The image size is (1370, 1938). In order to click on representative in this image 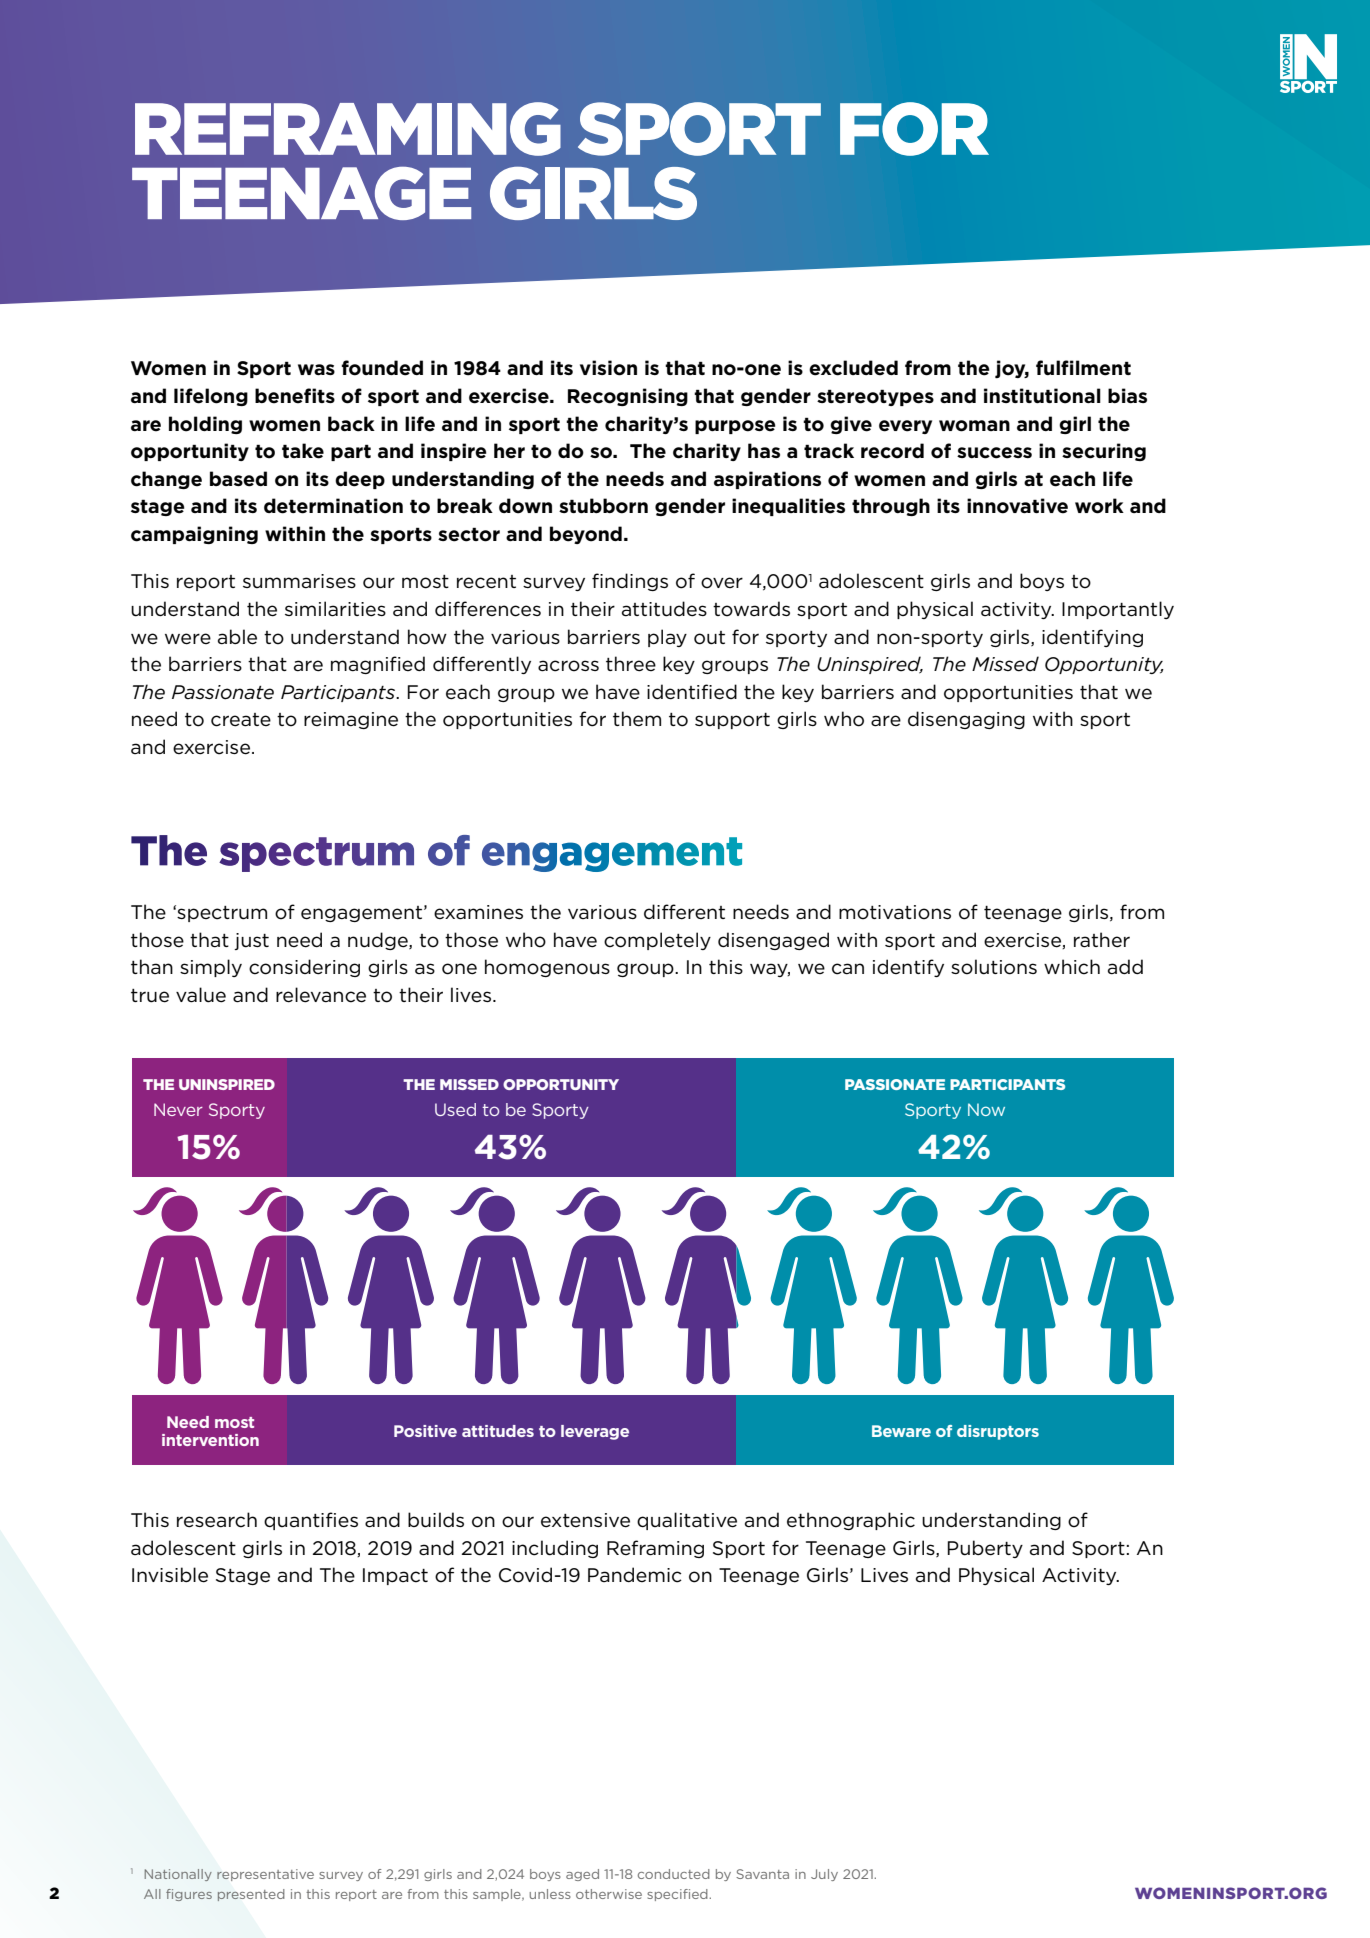, I will do `click(265, 1875)`.
